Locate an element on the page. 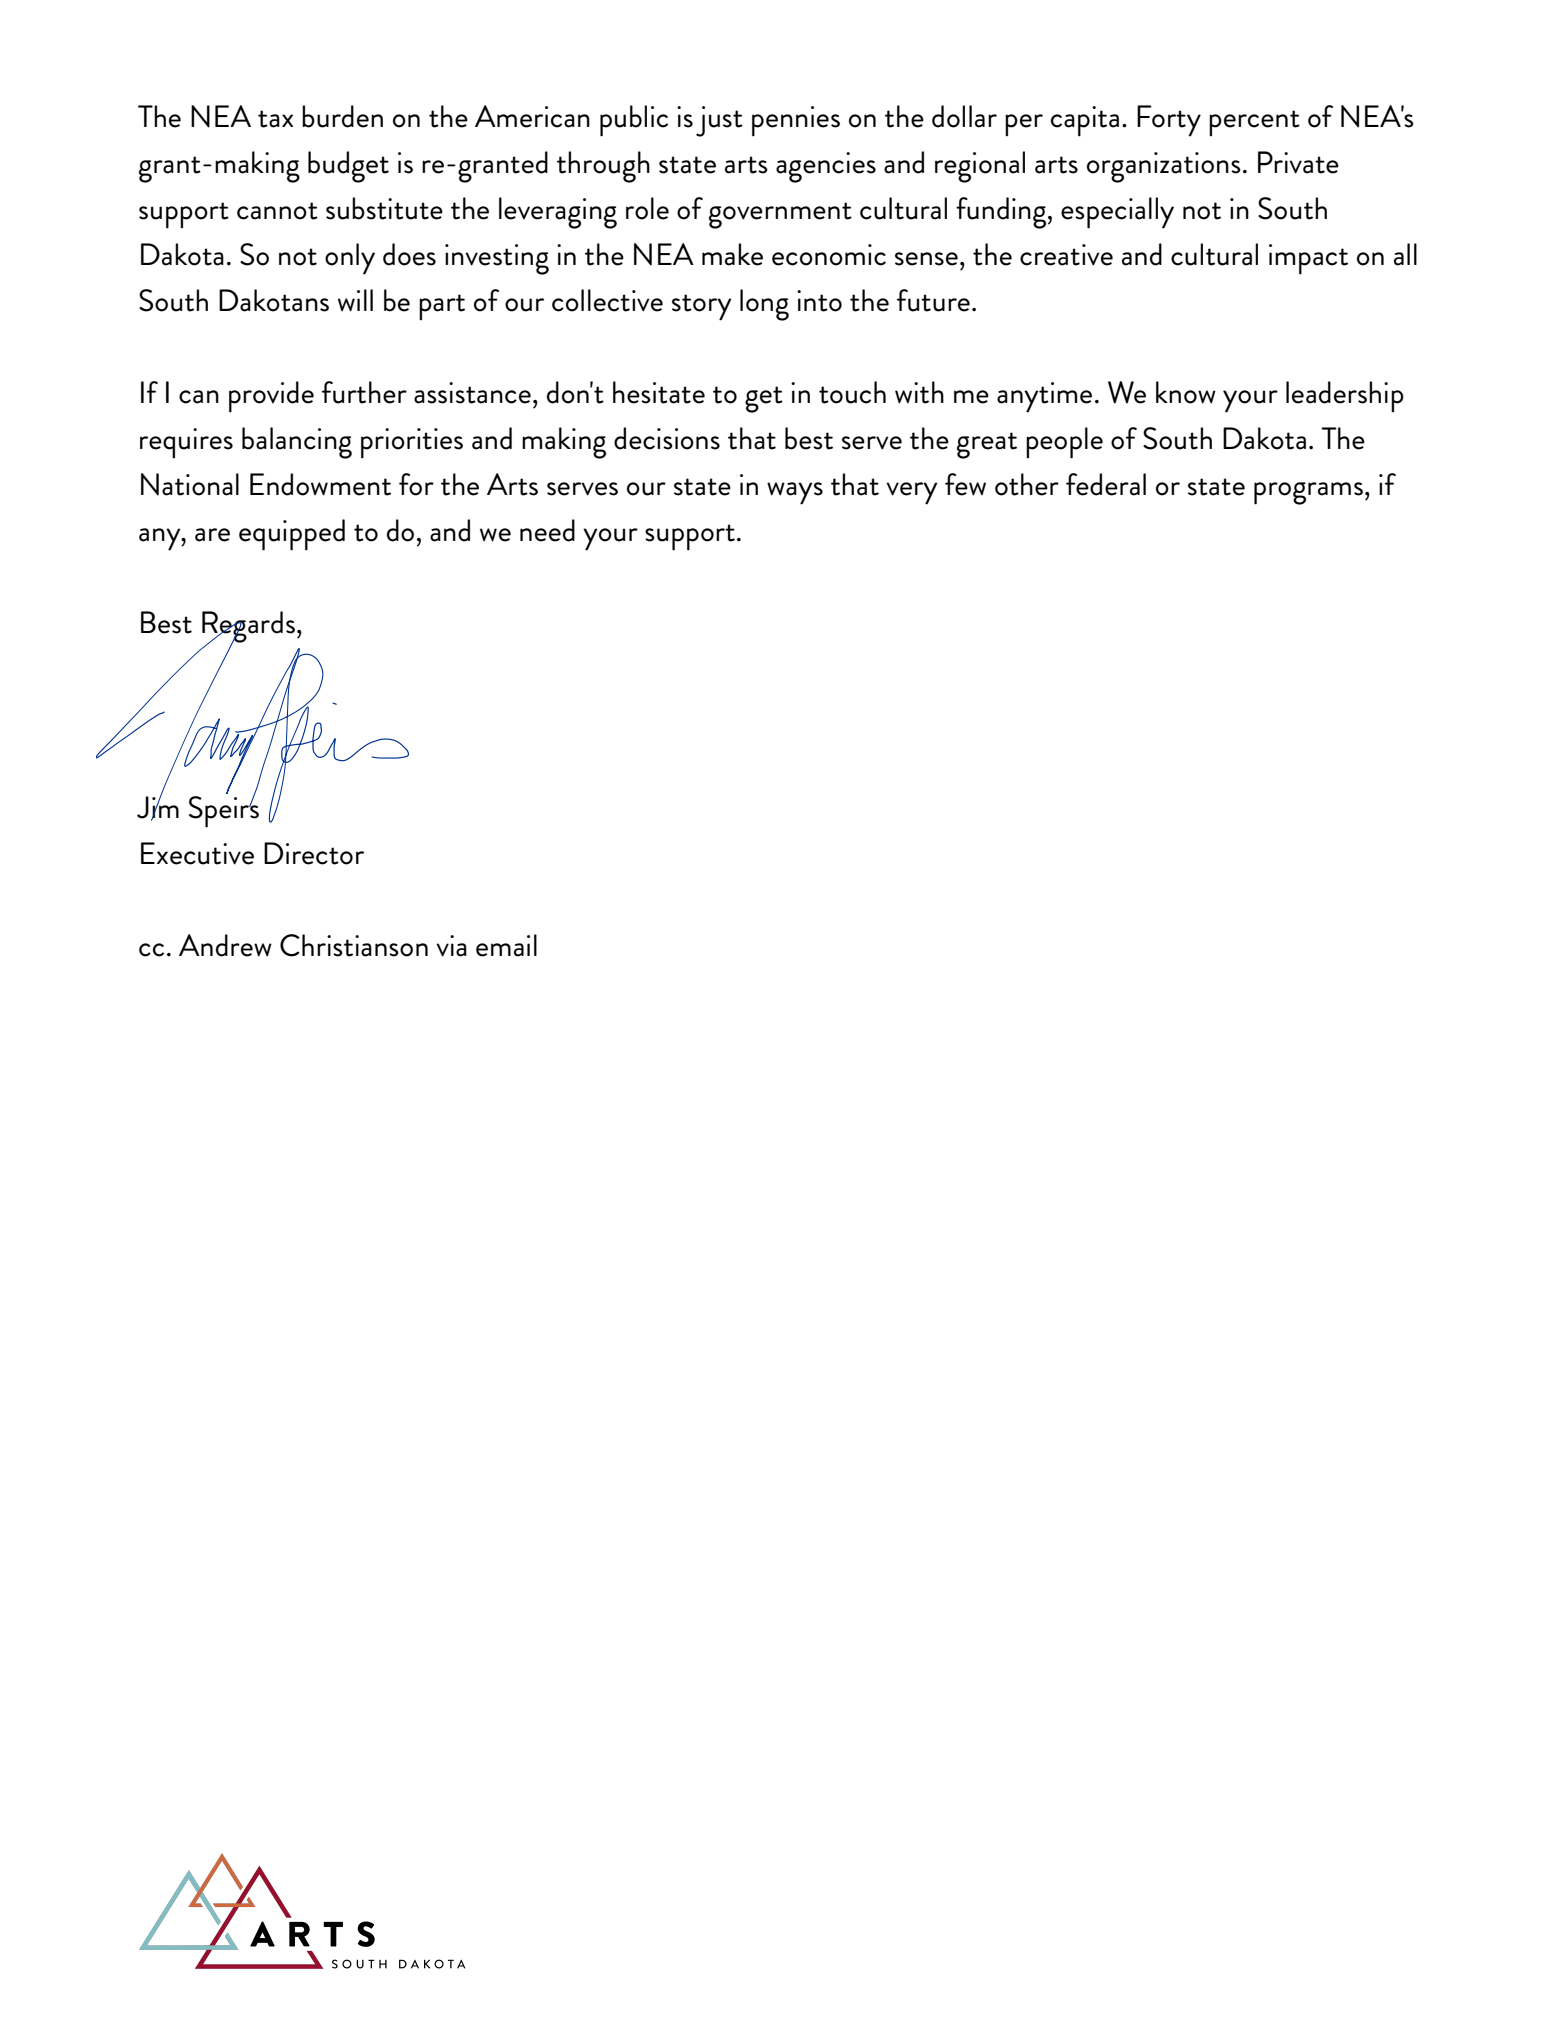 This page has height=2027, width=1567. via is located at coordinates (451, 946).
